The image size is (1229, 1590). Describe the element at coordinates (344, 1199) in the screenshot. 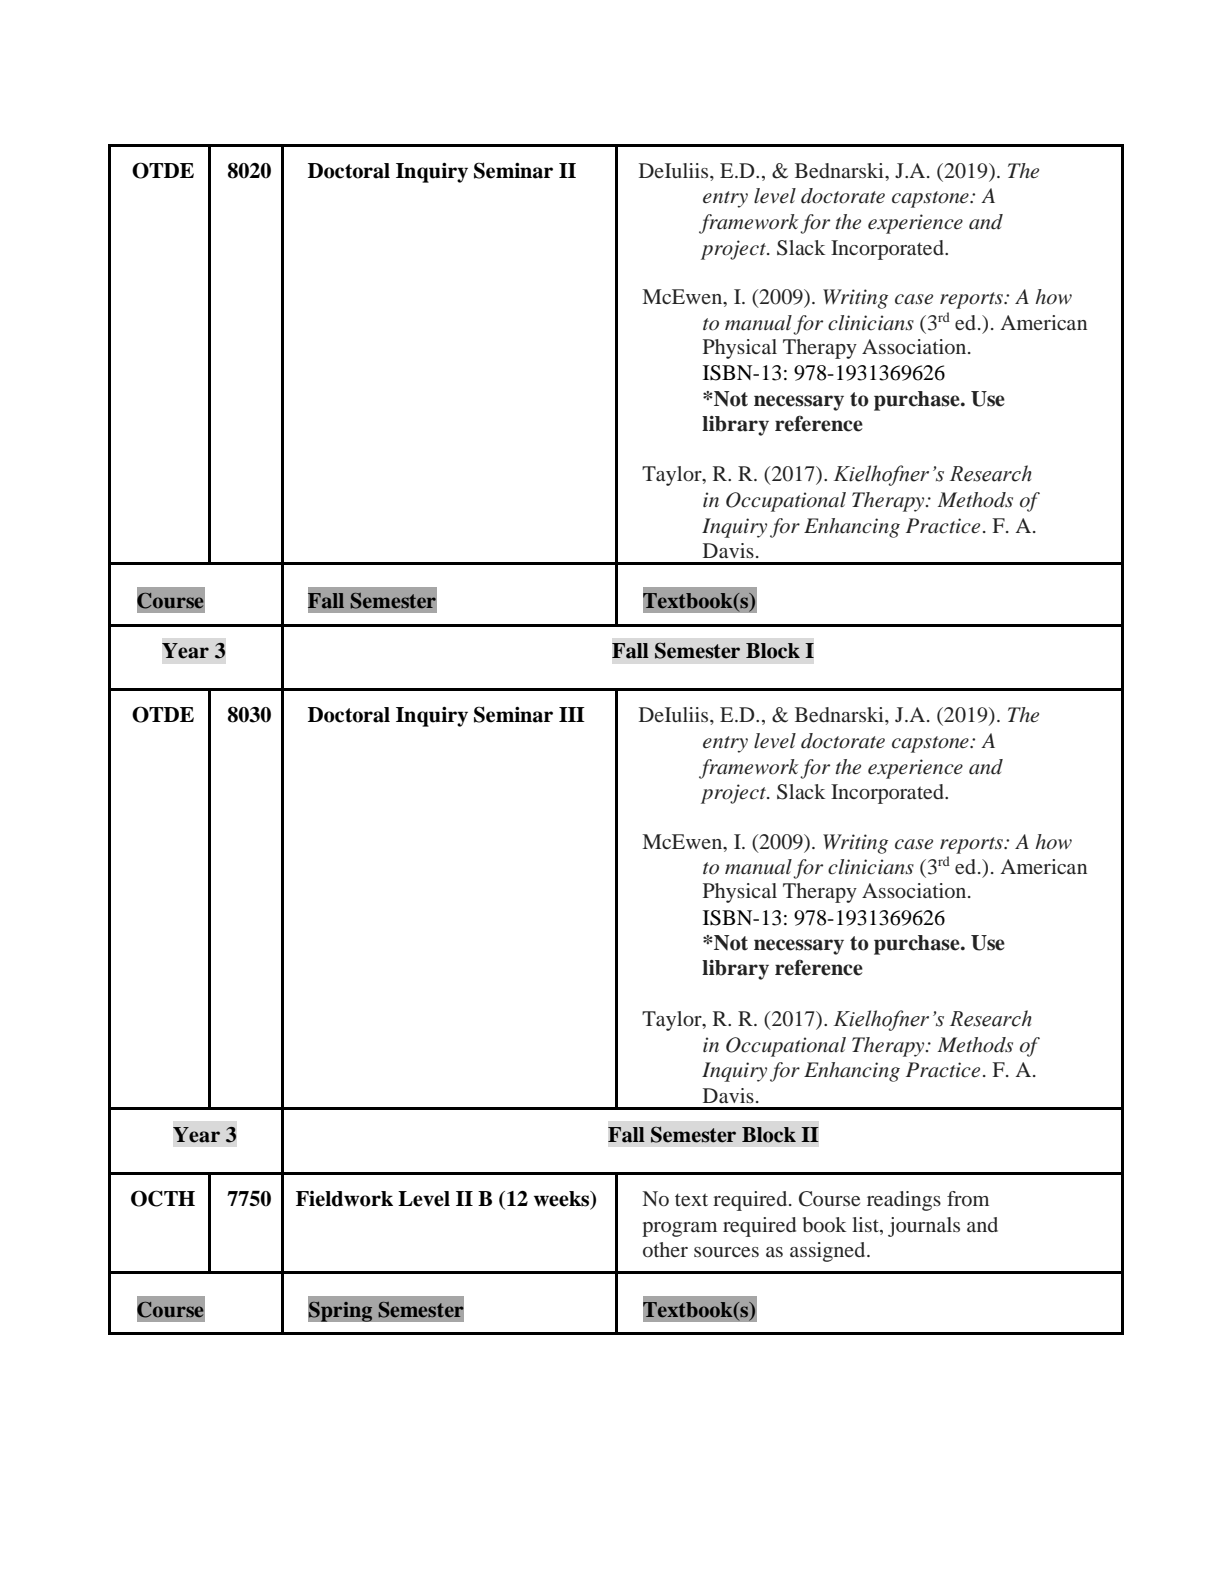

I see `Fieldwork` at that location.
